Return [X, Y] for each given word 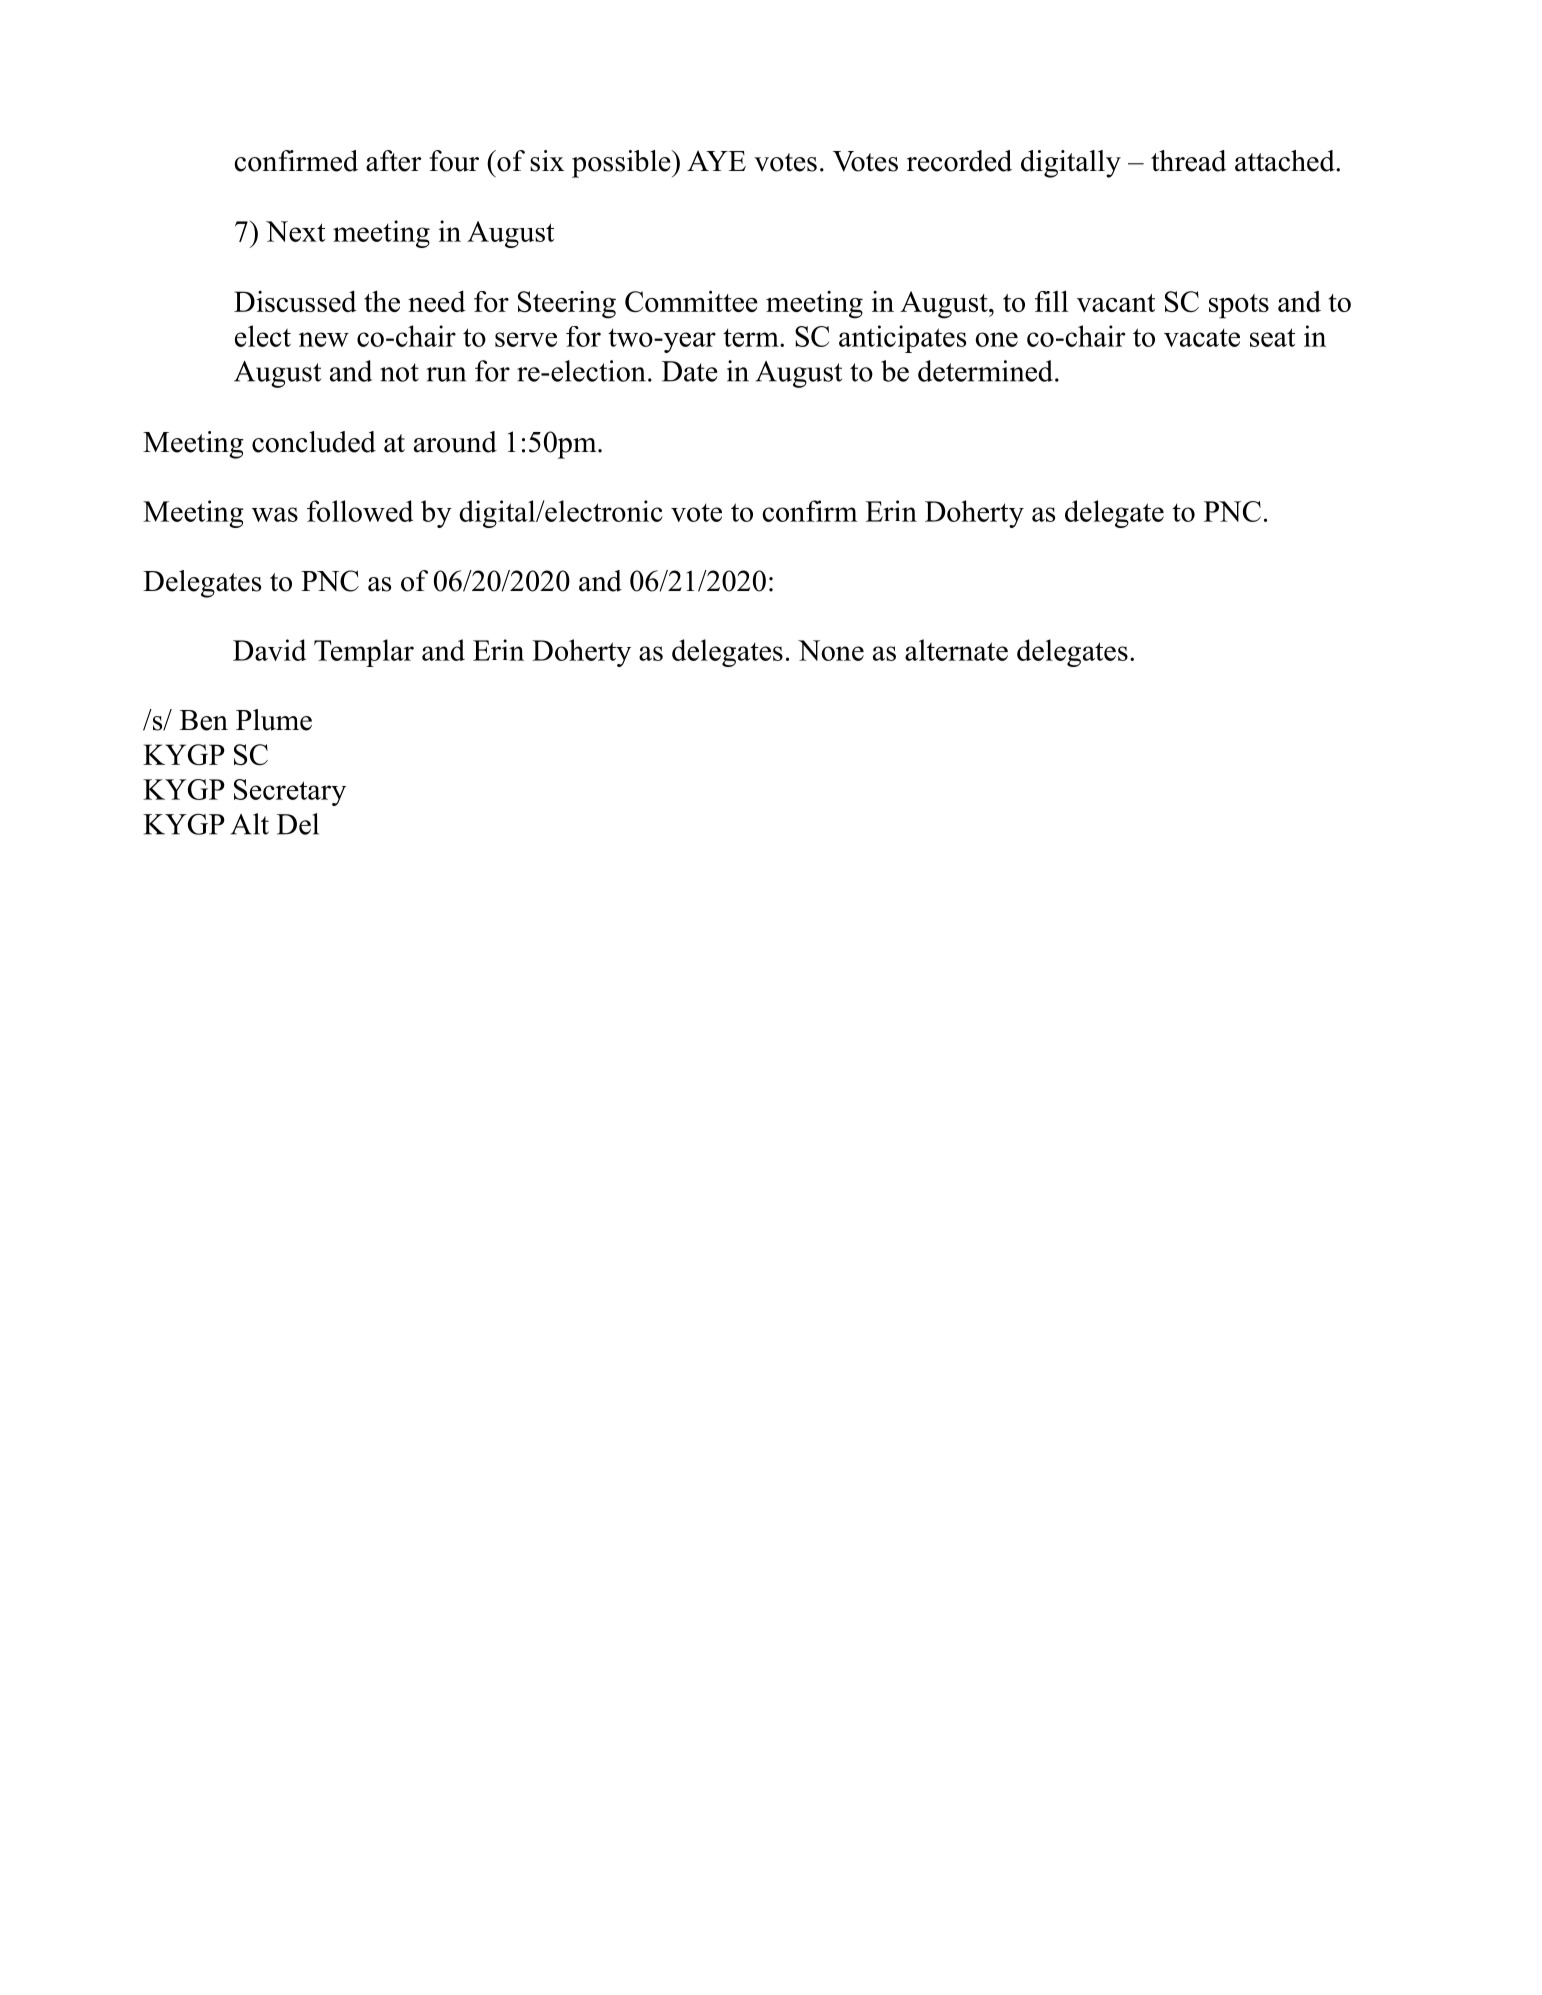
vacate [1202, 337]
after [394, 161]
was [275, 514]
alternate [956, 650]
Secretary [290, 792]
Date [690, 371]
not [399, 372]
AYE [716, 160]
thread [1189, 161]
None [831, 650]
